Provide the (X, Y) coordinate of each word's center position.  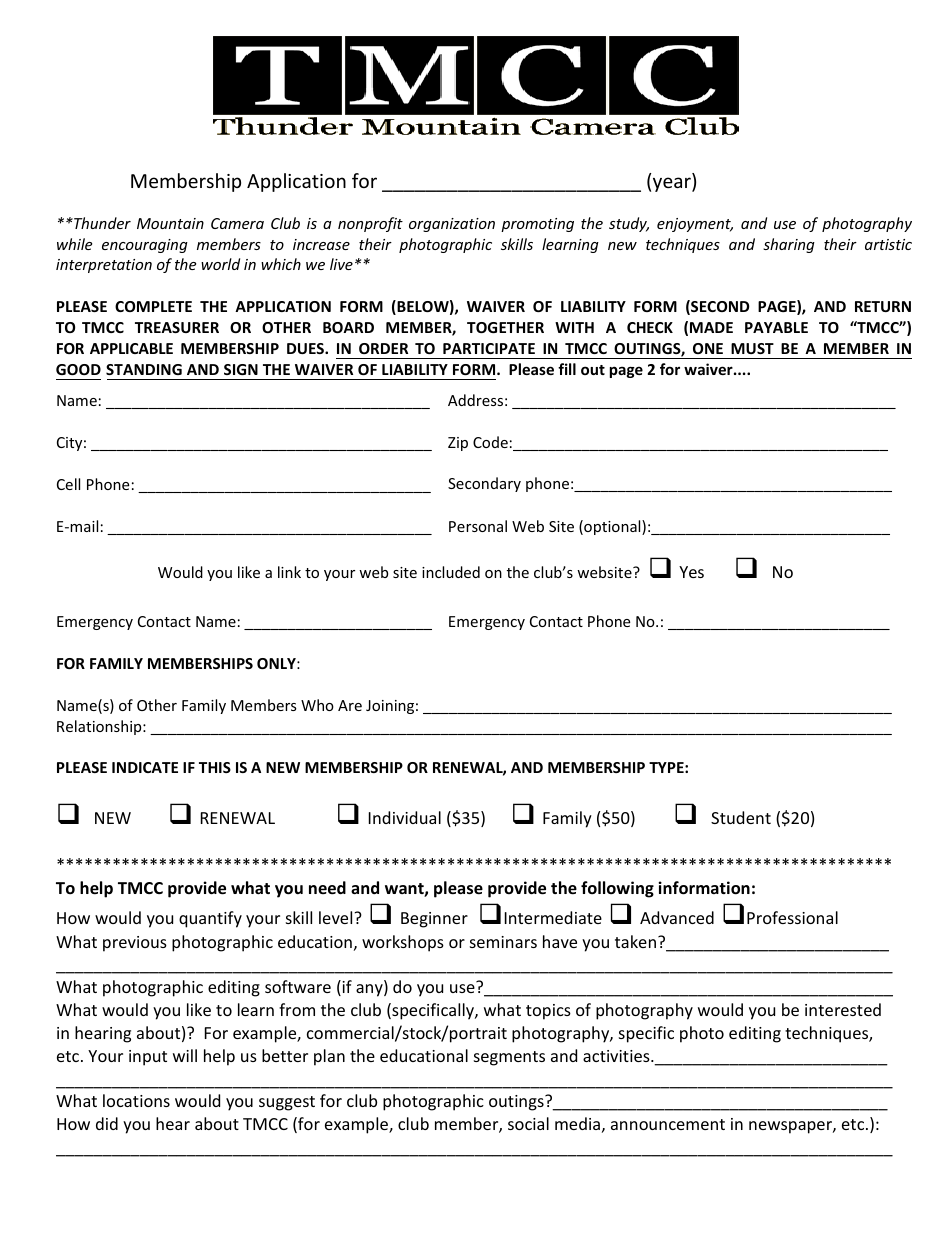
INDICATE (145, 767)
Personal (478, 526)
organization (452, 225)
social (528, 1123)
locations (136, 1100)
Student (741, 817)
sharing (789, 245)
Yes (691, 572)
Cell (68, 484)
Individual (405, 817)
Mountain (170, 223)
